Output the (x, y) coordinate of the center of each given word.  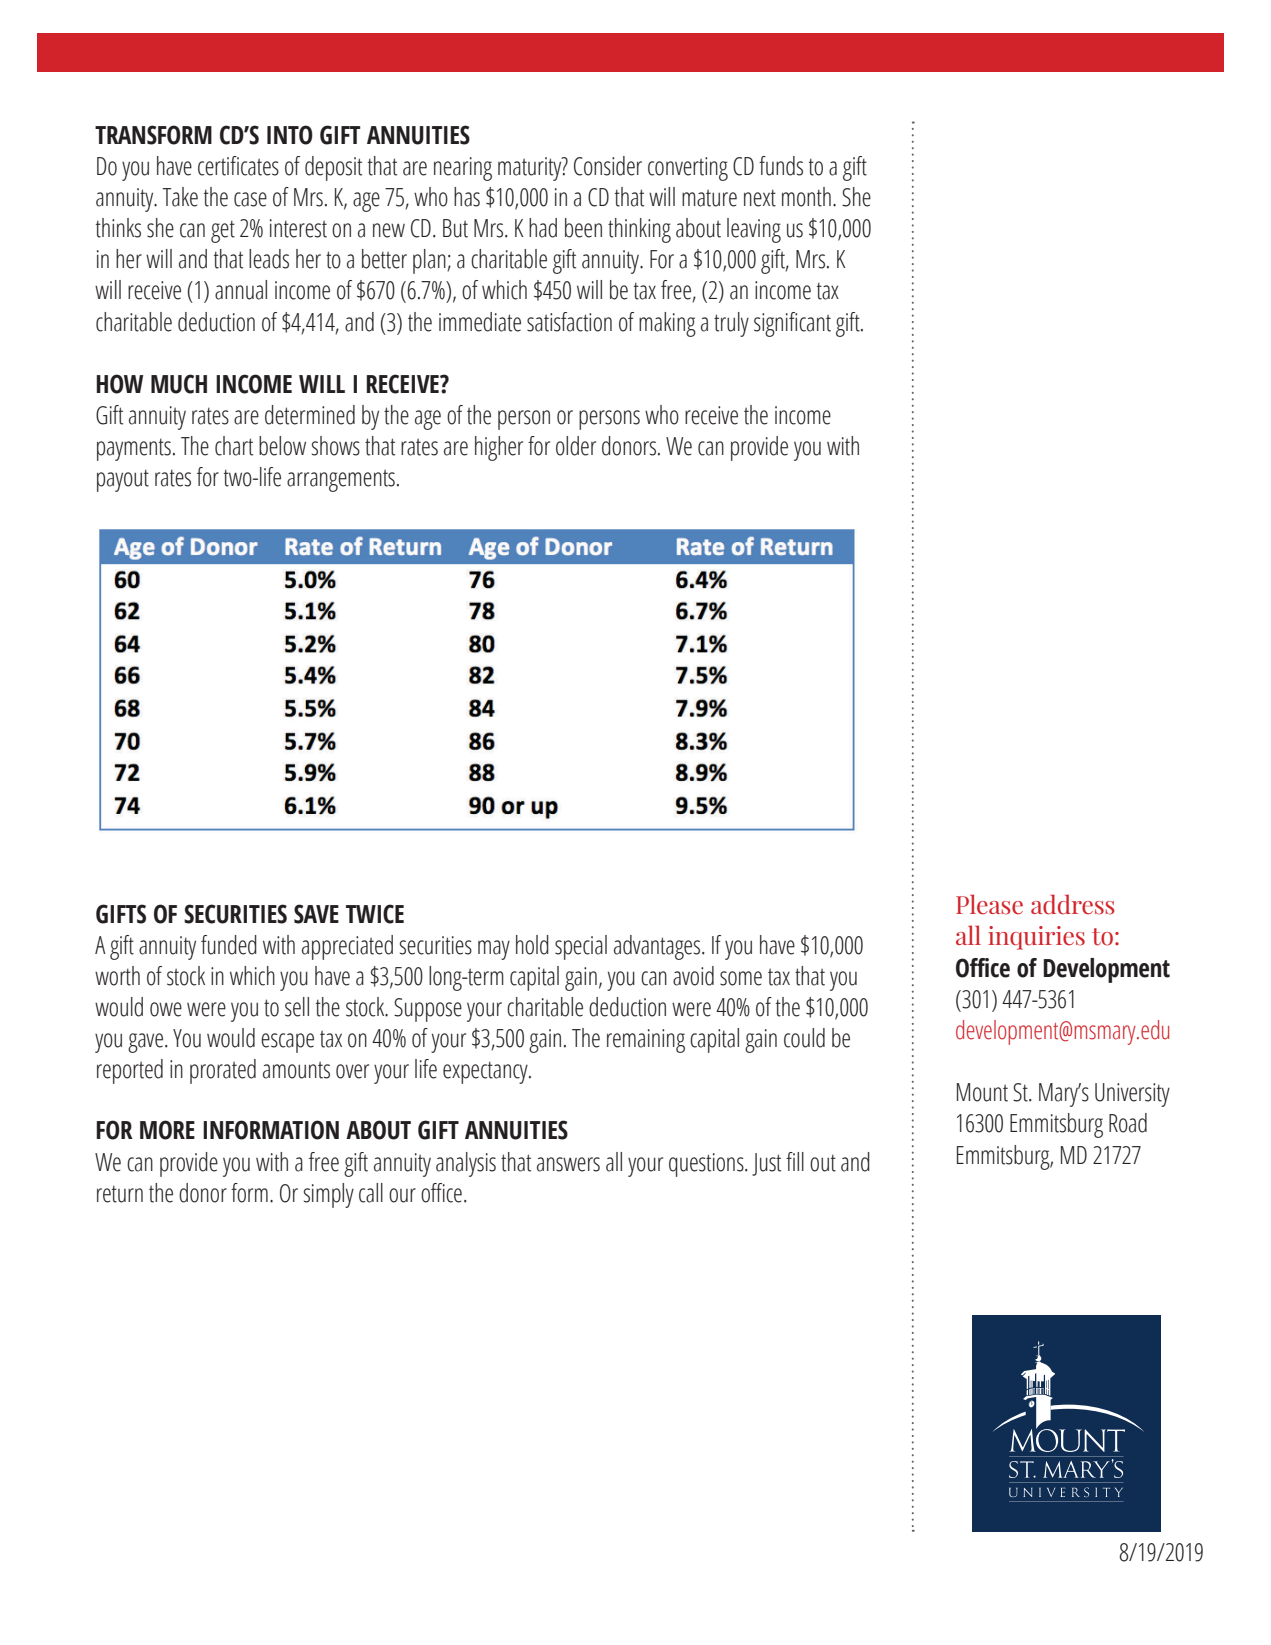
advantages (658, 947)
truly (731, 324)
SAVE (316, 914)
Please (989, 904)
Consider (608, 166)
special (581, 947)
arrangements (341, 480)
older (576, 446)
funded (229, 945)
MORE (167, 1130)
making (667, 324)
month (806, 197)
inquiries (1036, 938)
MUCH (179, 384)
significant (792, 324)
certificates (238, 166)
